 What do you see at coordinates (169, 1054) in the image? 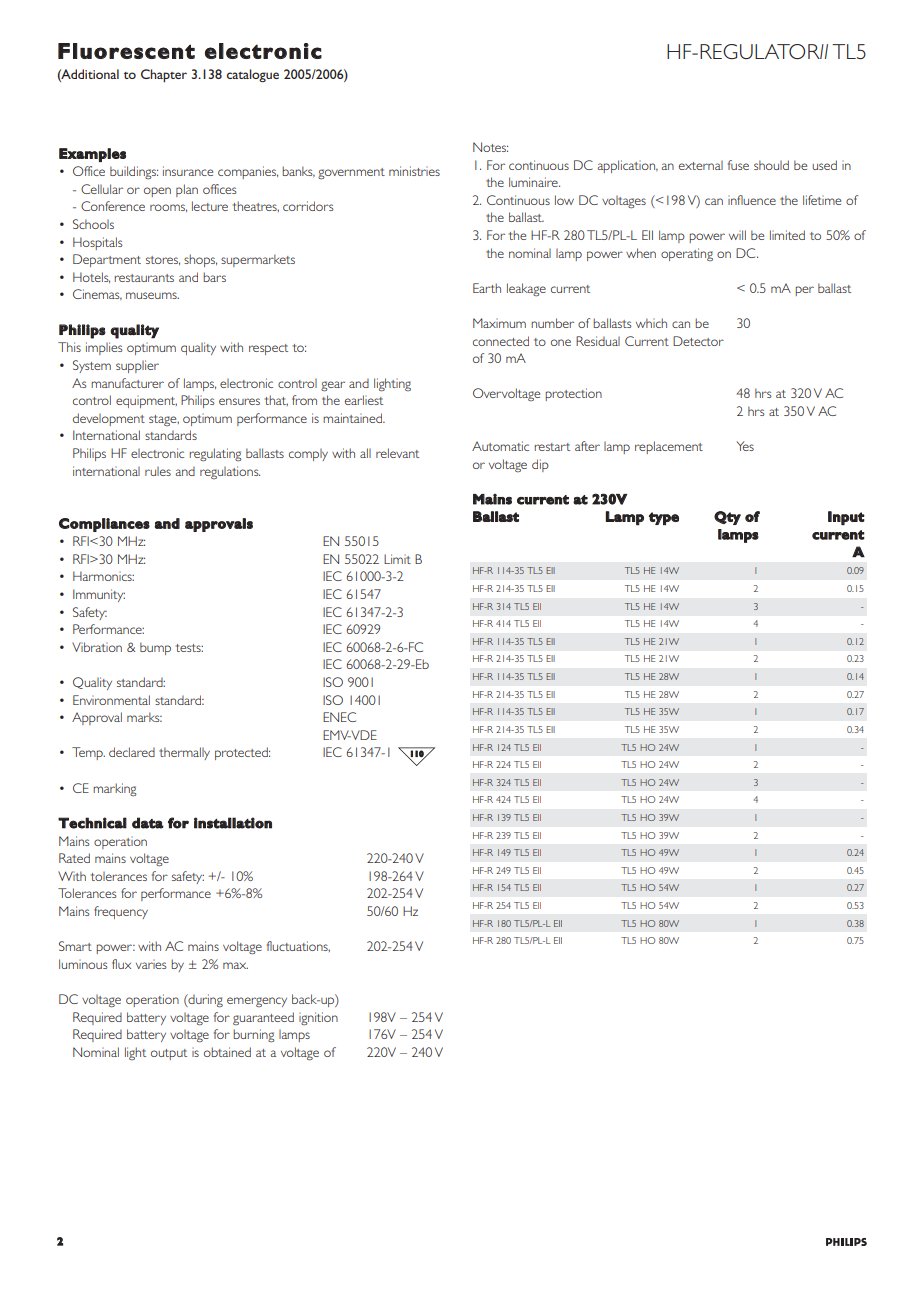
I see `output` at bounding box center [169, 1054].
